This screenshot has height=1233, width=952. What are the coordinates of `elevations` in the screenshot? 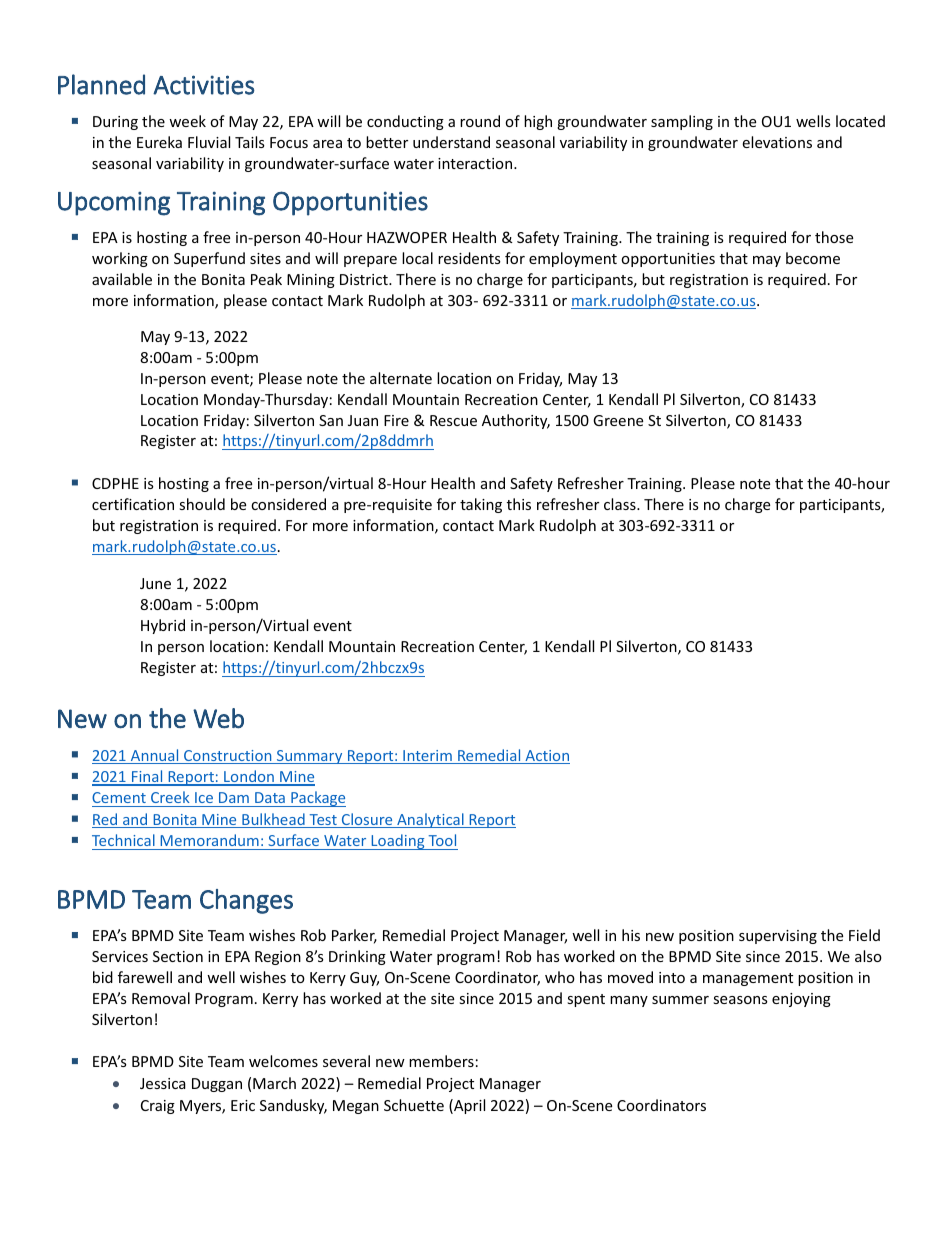 It's located at (777, 142).
